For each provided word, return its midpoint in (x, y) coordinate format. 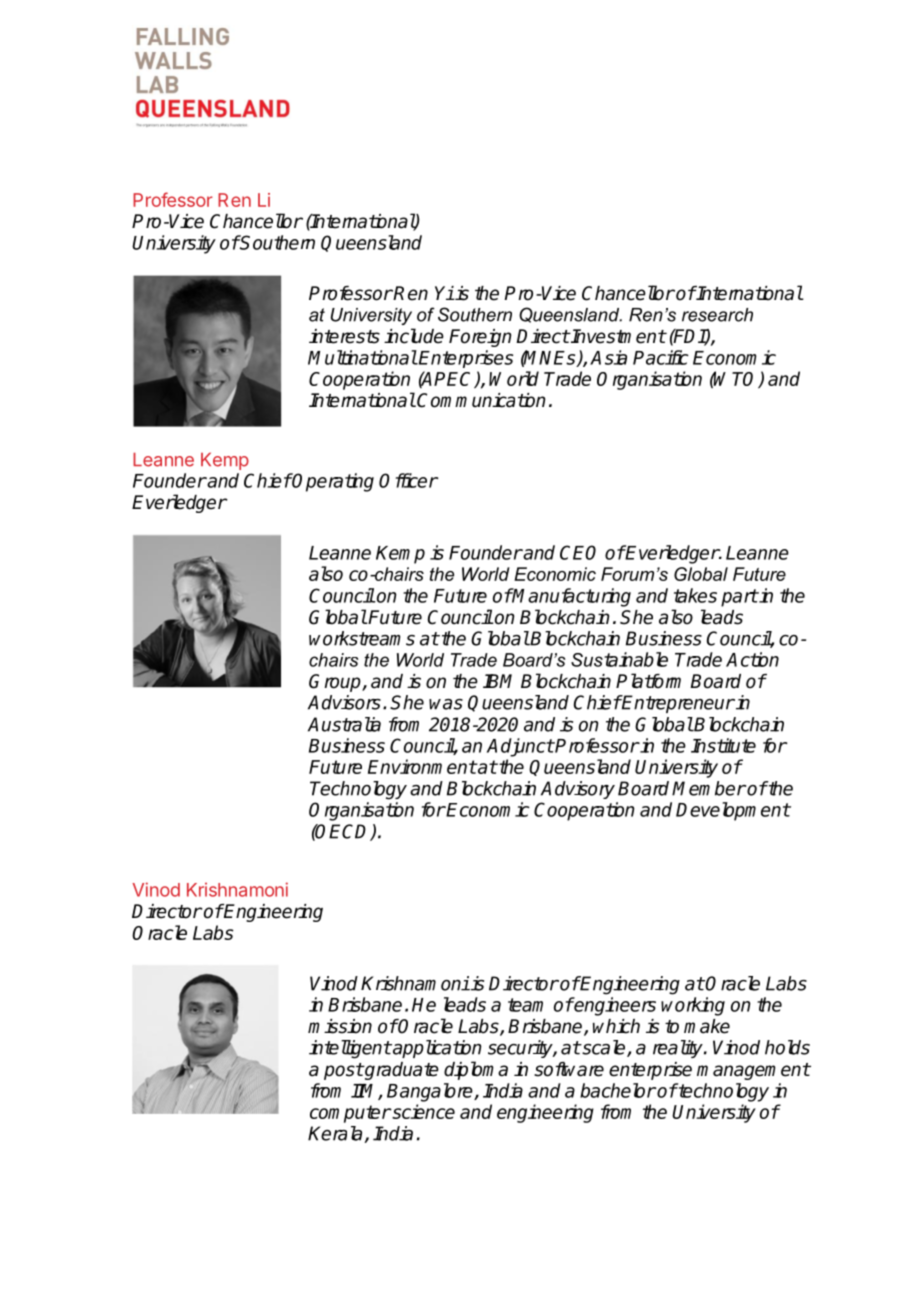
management (753, 1071)
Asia (608, 357)
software (569, 1069)
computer (350, 1114)
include (414, 336)
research (717, 315)
